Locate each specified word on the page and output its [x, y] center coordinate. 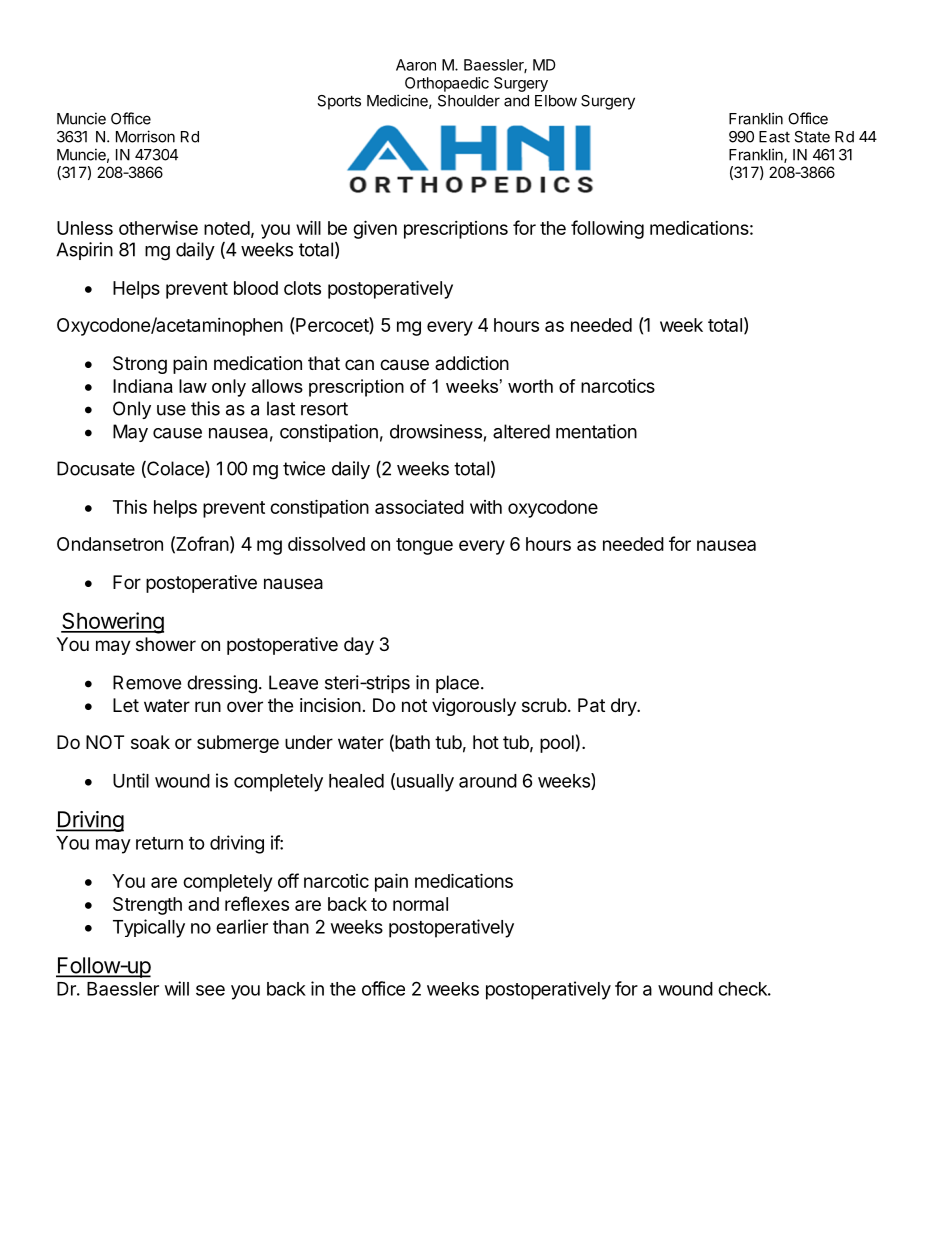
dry [624, 707]
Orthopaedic [447, 84]
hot [486, 742]
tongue [424, 546]
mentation [596, 431]
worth [530, 386]
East [774, 137]
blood [256, 288]
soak [150, 742]
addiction [472, 363]
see [210, 990]
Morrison [145, 136]
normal [420, 904]
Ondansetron [110, 544]
